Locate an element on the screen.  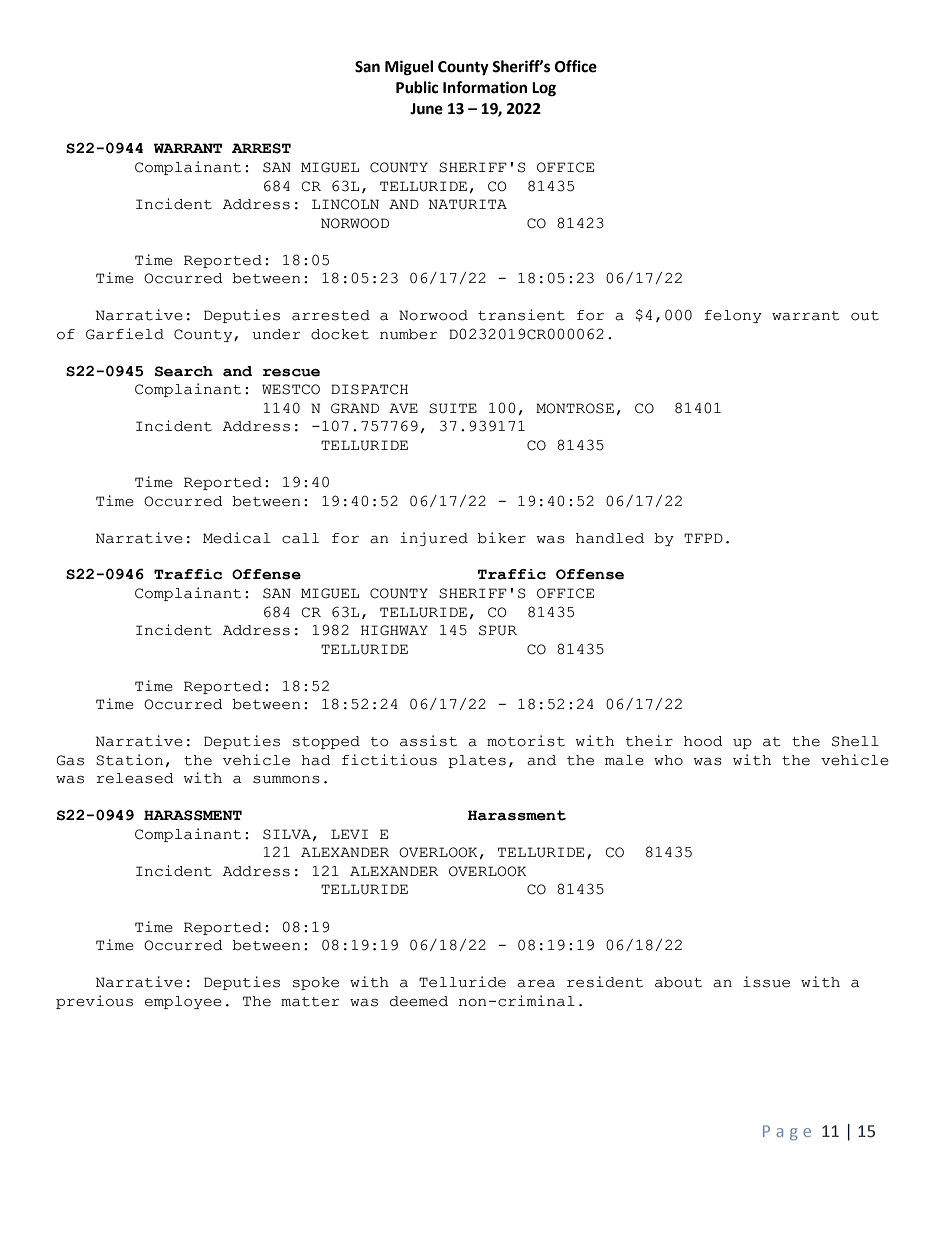
SUITE is located at coordinates (453, 408).
